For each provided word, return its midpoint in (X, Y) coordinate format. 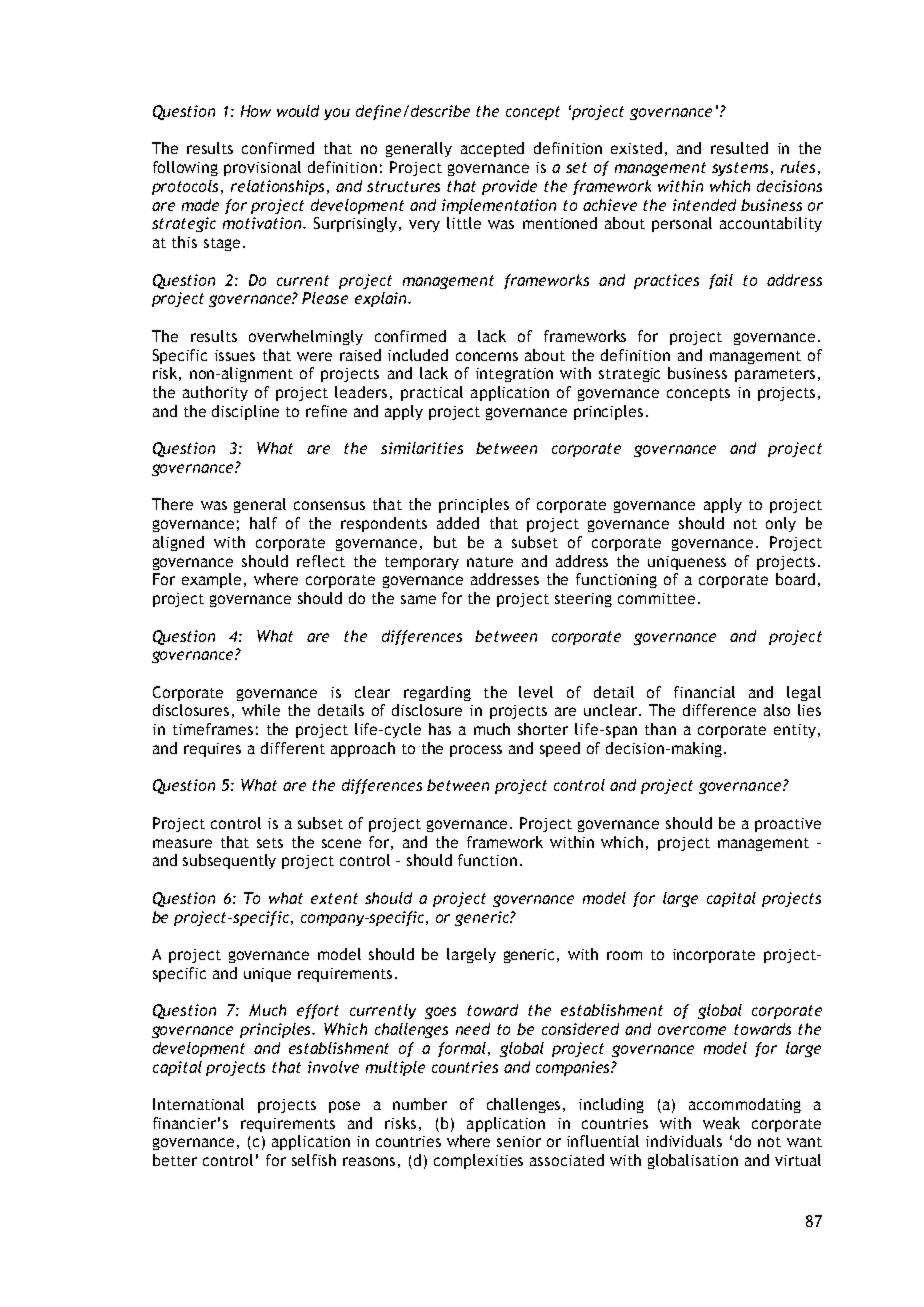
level (536, 692)
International (198, 1104)
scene (341, 843)
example (213, 580)
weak (721, 1123)
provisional (262, 168)
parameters (775, 375)
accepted (492, 149)
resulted (739, 148)
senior (519, 1141)
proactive (788, 825)
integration (514, 375)
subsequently (229, 861)
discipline (245, 412)
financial (704, 692)
